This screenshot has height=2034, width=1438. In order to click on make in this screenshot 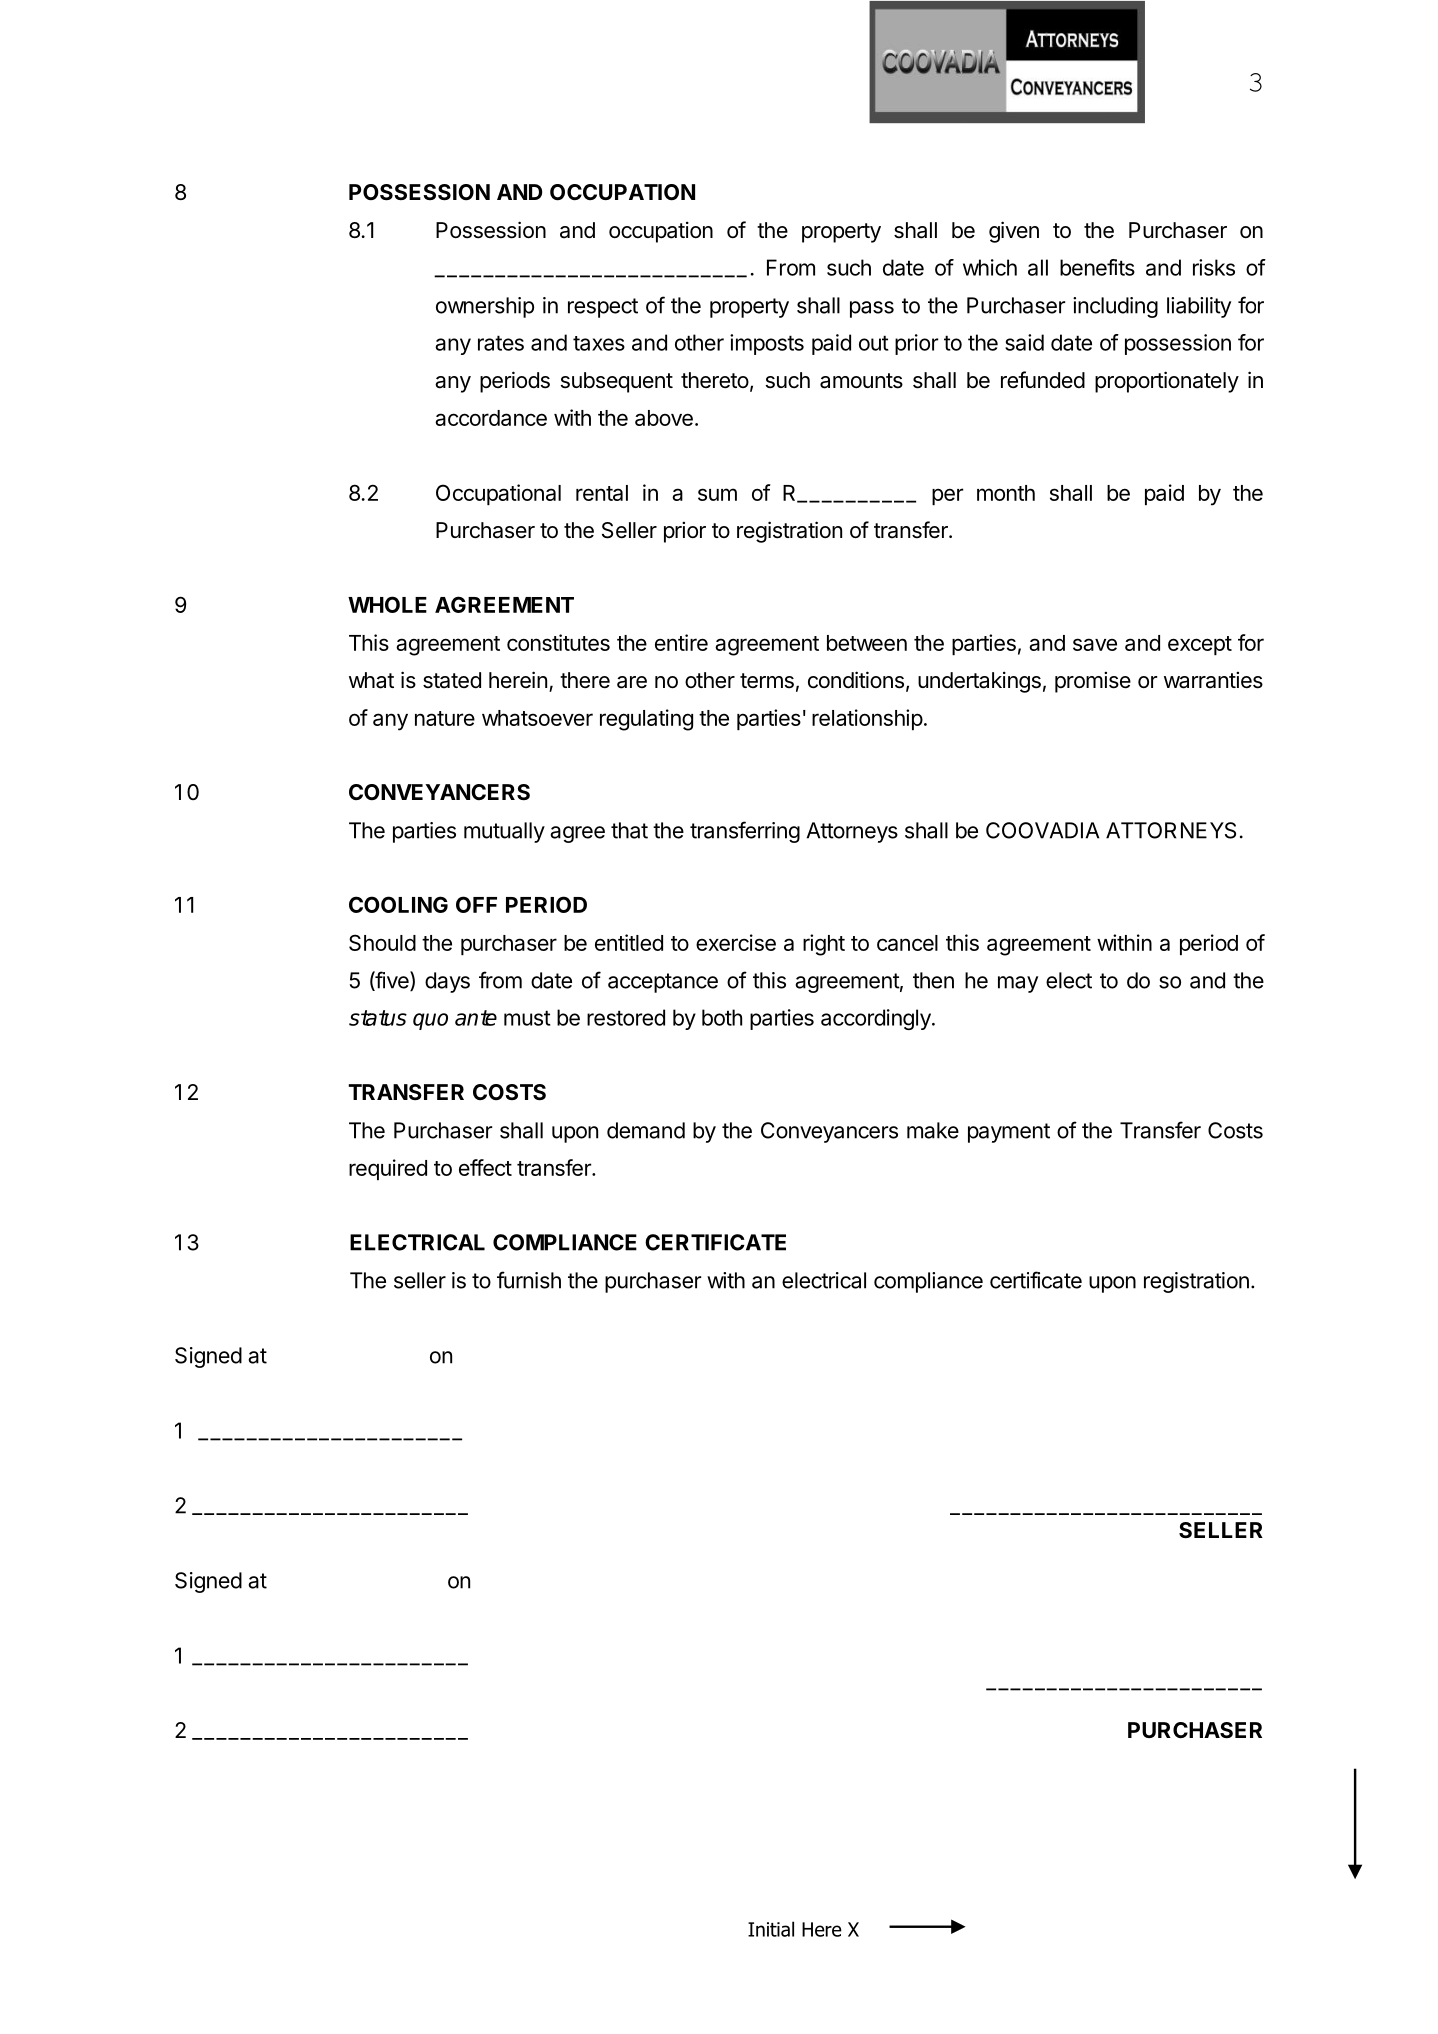, I will do `click(933, 1130)`.
